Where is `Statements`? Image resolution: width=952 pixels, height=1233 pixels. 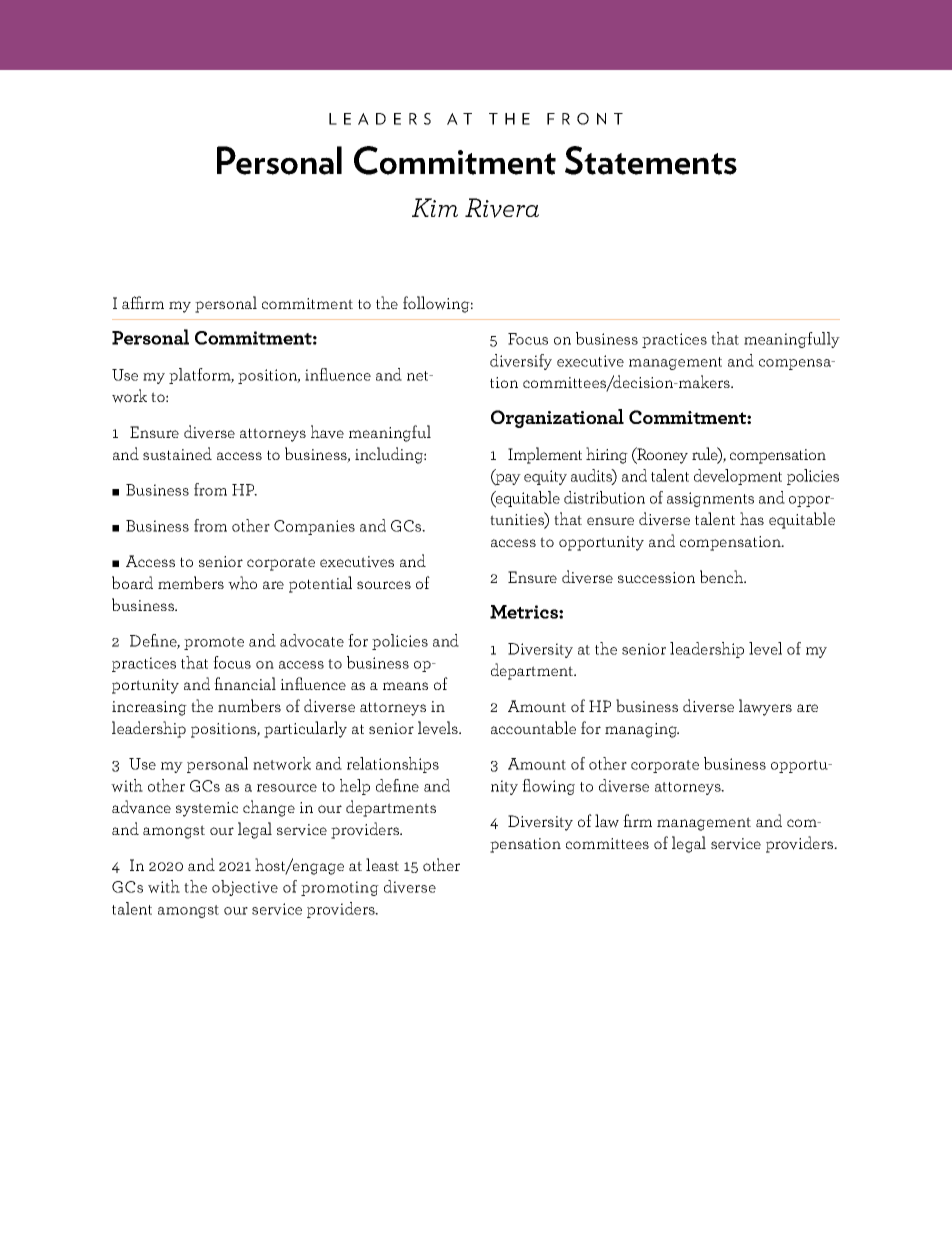
Statements is located at coordinates (651, 160).
